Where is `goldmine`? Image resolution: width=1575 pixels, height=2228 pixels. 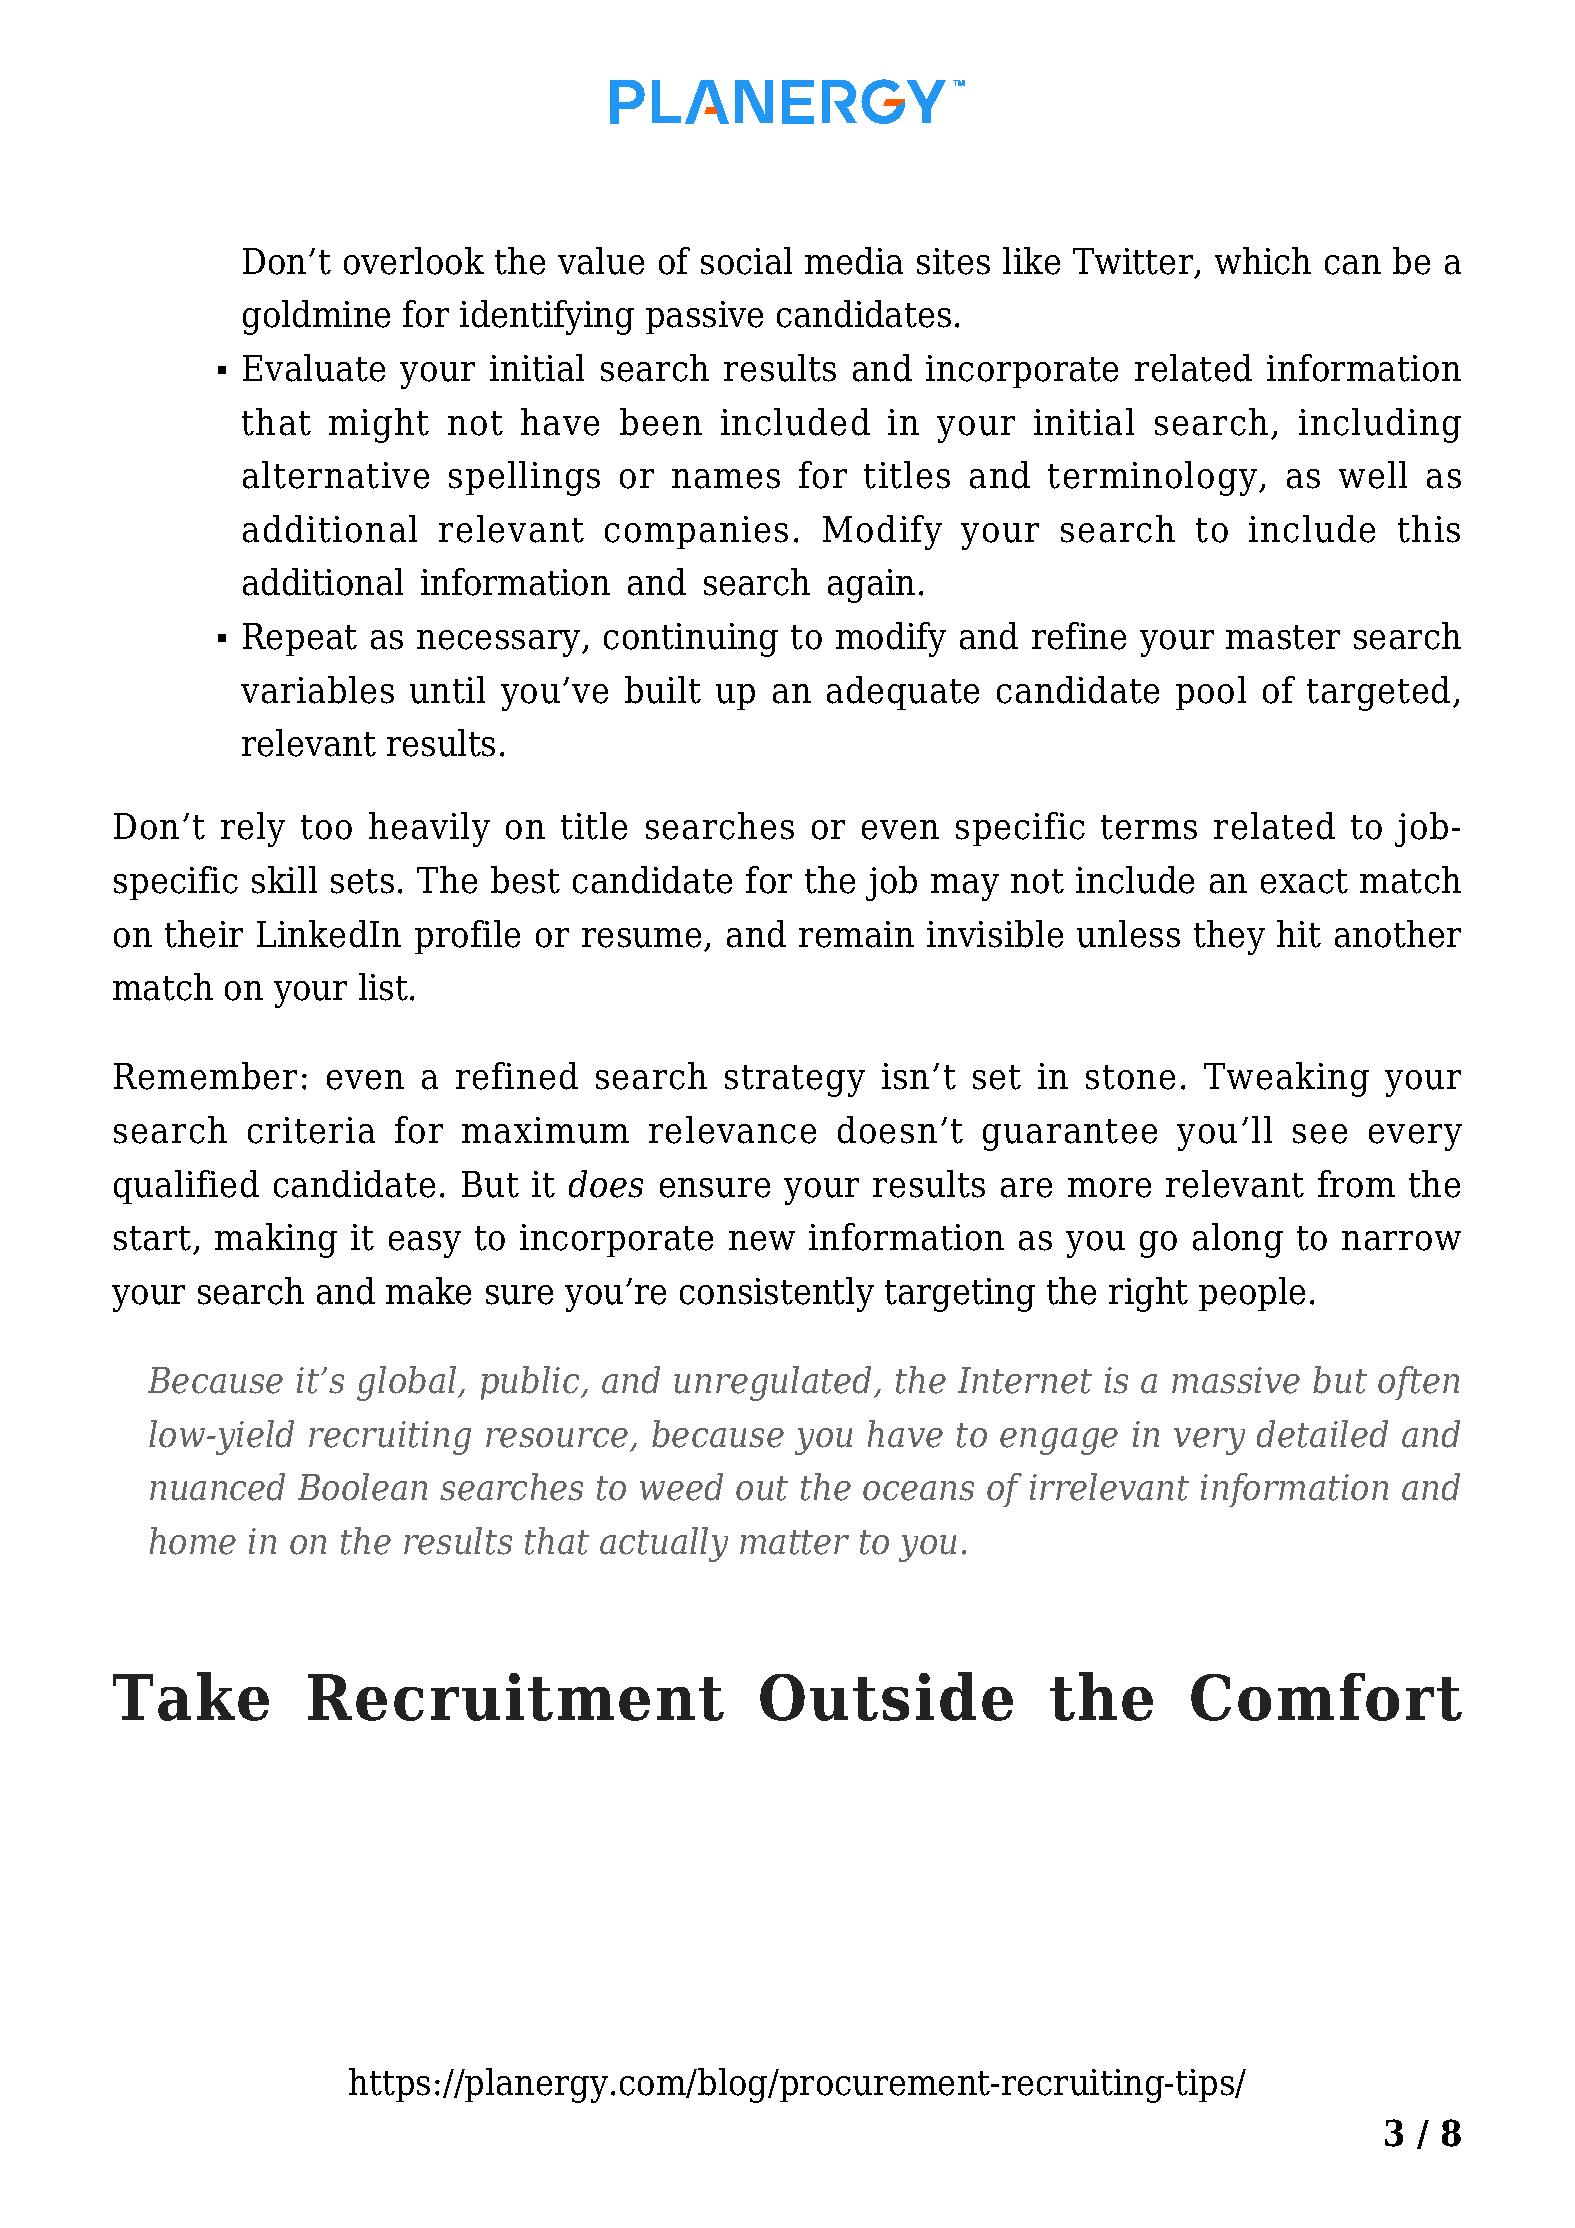 goldmine is located at coordinates (316, 317).
